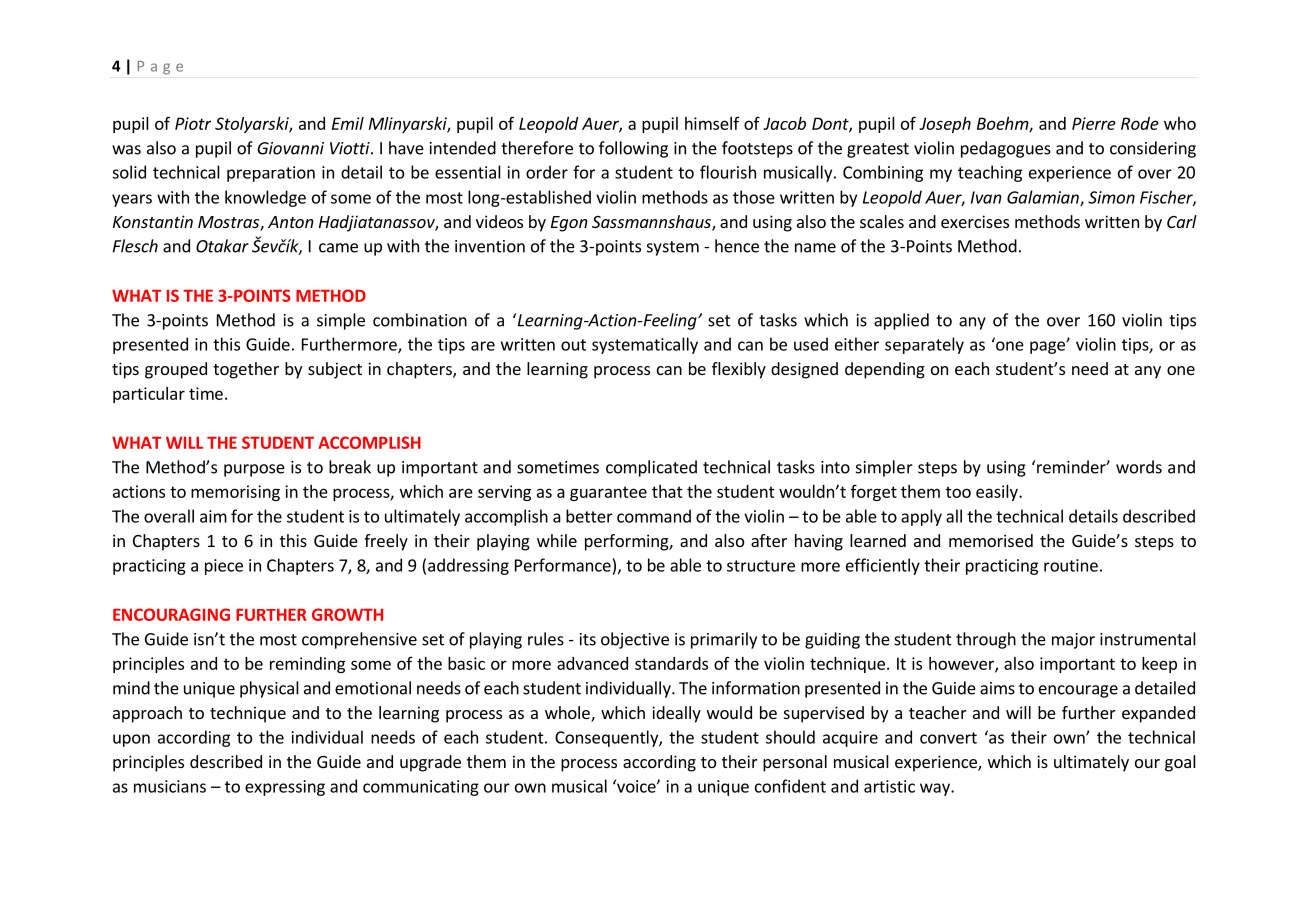 The height and width of the document is (924, 1308). Describe the element at coordinates (420, 320) in the document. I see `combination` at that location.
